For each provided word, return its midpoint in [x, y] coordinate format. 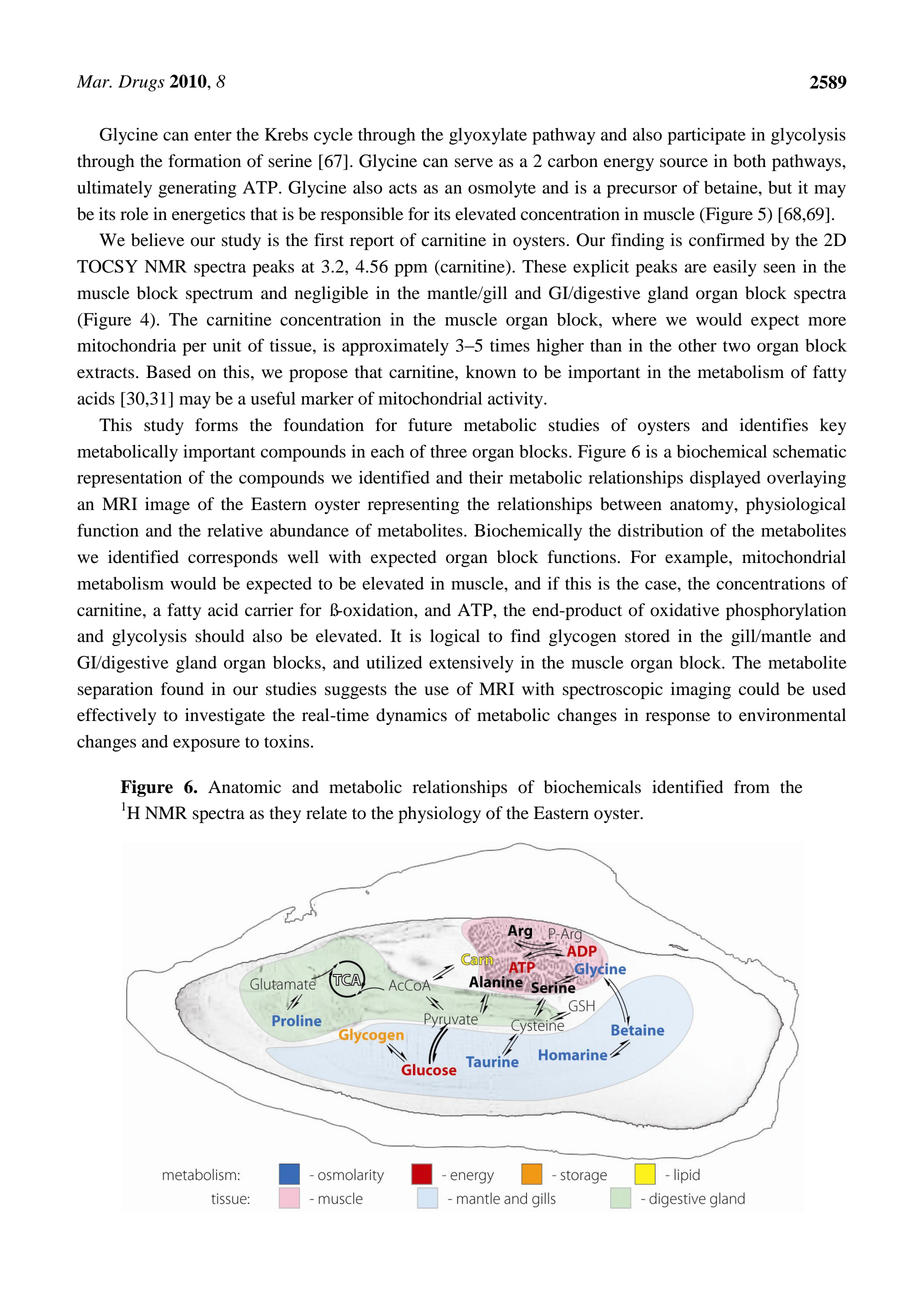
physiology [440, 814]
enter [213, 135]
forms [216, 425]
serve [474, 163]
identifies [774, 425]
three [448, 451]
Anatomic [244, 787]
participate [707, 136]
